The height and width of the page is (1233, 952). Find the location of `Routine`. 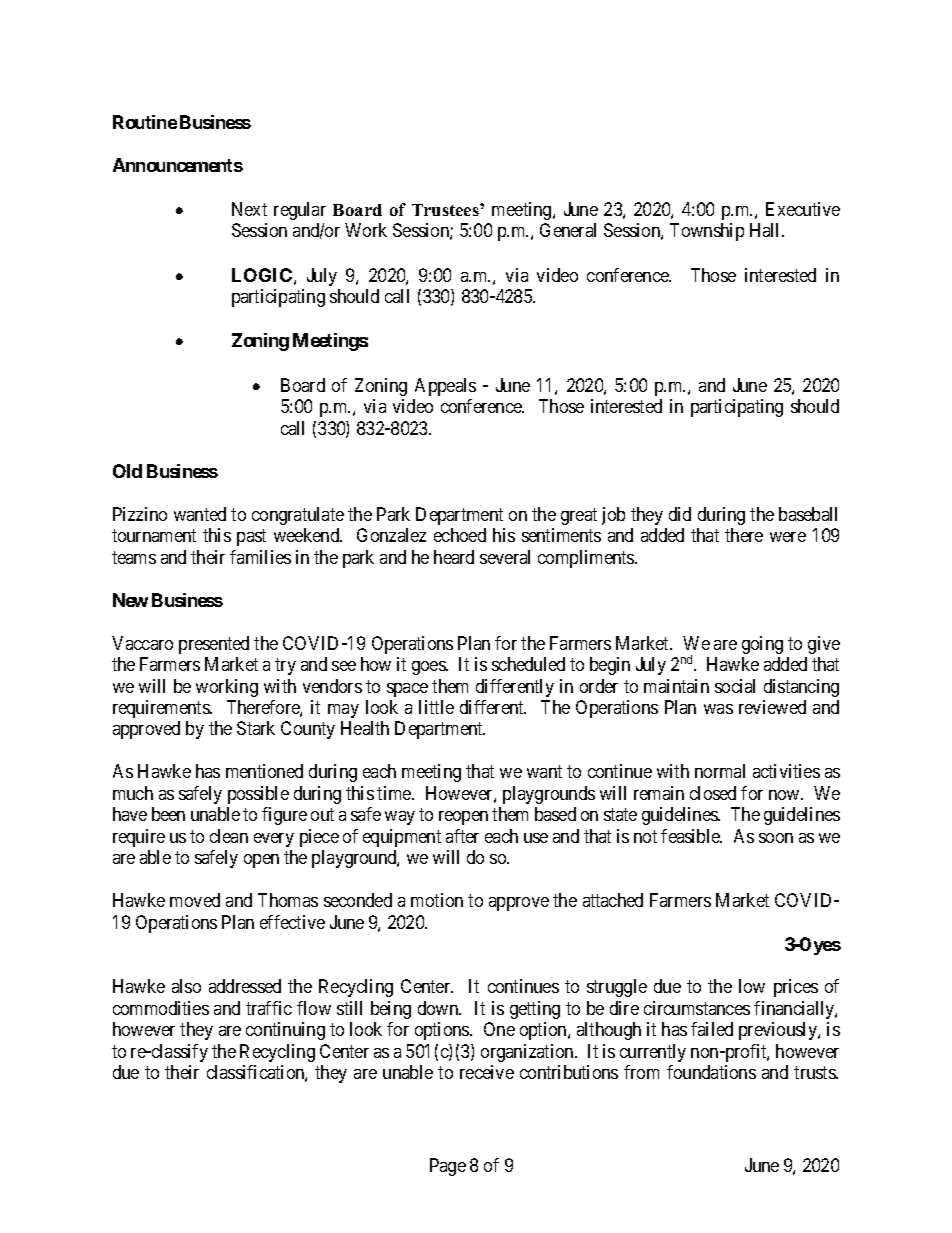

Routine is located at coordinates (145, 122).
